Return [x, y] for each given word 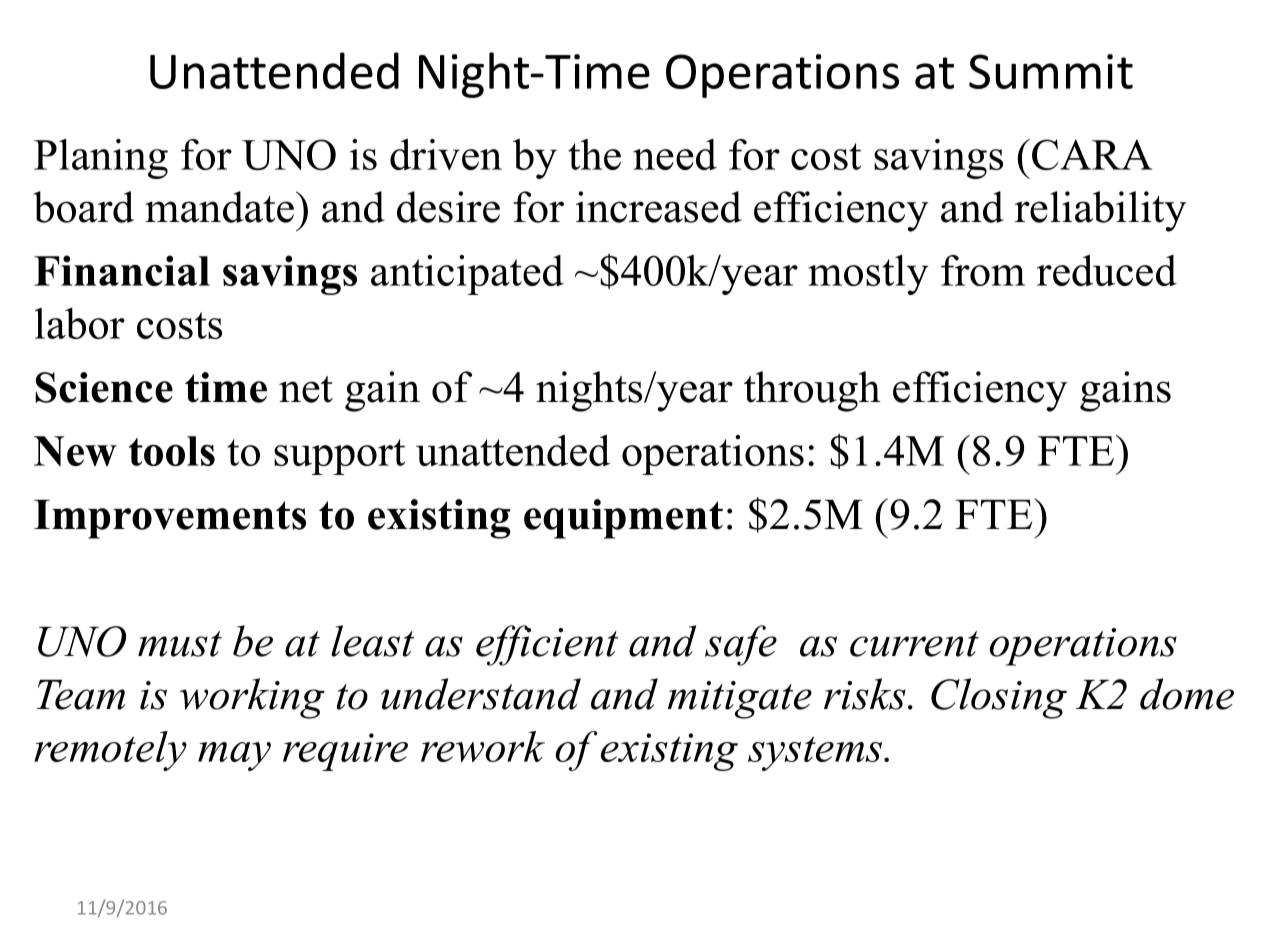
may [234, 756]
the [594, 154]
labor [80, 323]
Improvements [170, 519]
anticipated [467, 275]
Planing [101, 159]
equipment [623, 519]
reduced [1107, 270]
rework [483, 746]
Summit [1051, 71]
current [914, 644]
